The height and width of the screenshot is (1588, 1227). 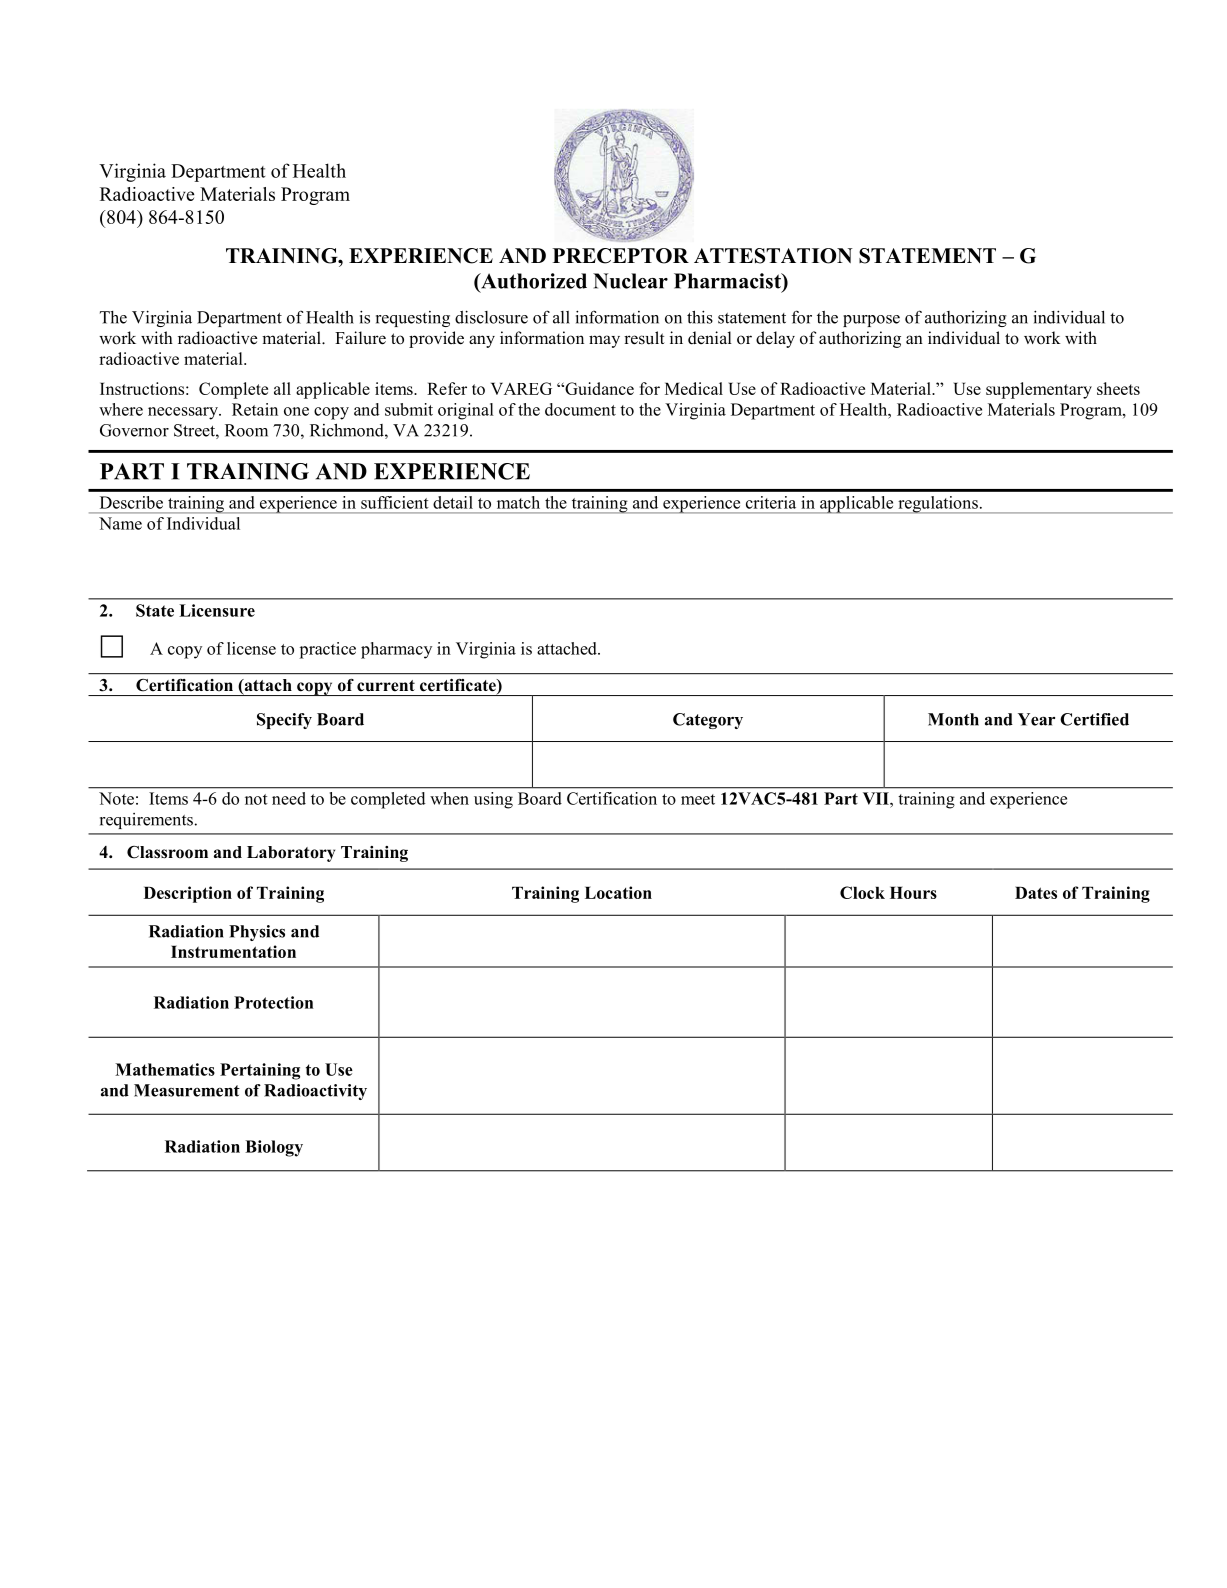 What do you see at coordinates (360, 338) in the screenshot?
I see `Failure` at bounding box center [360, 338].
